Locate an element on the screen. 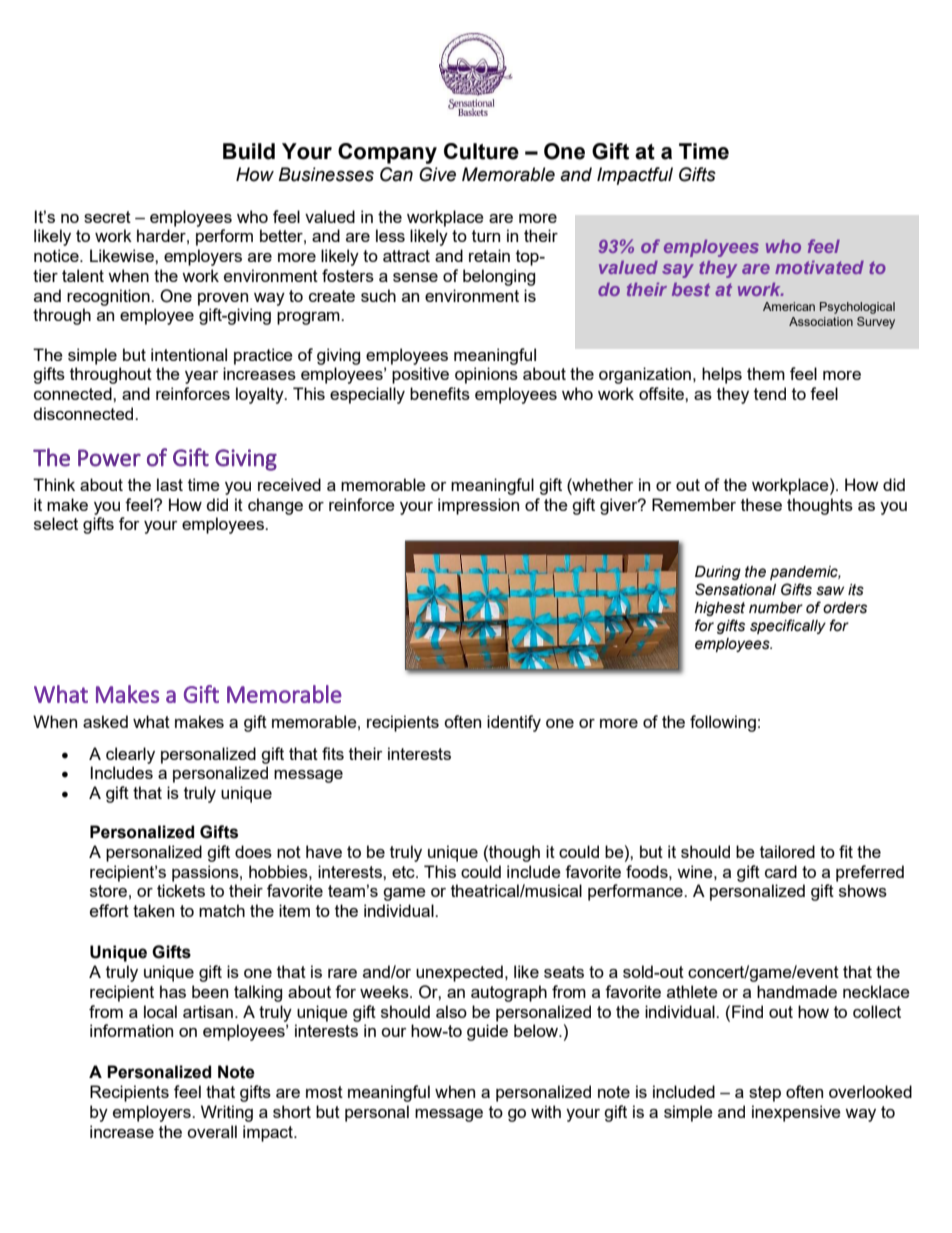  specifically is located at coordinates (788, 626).
